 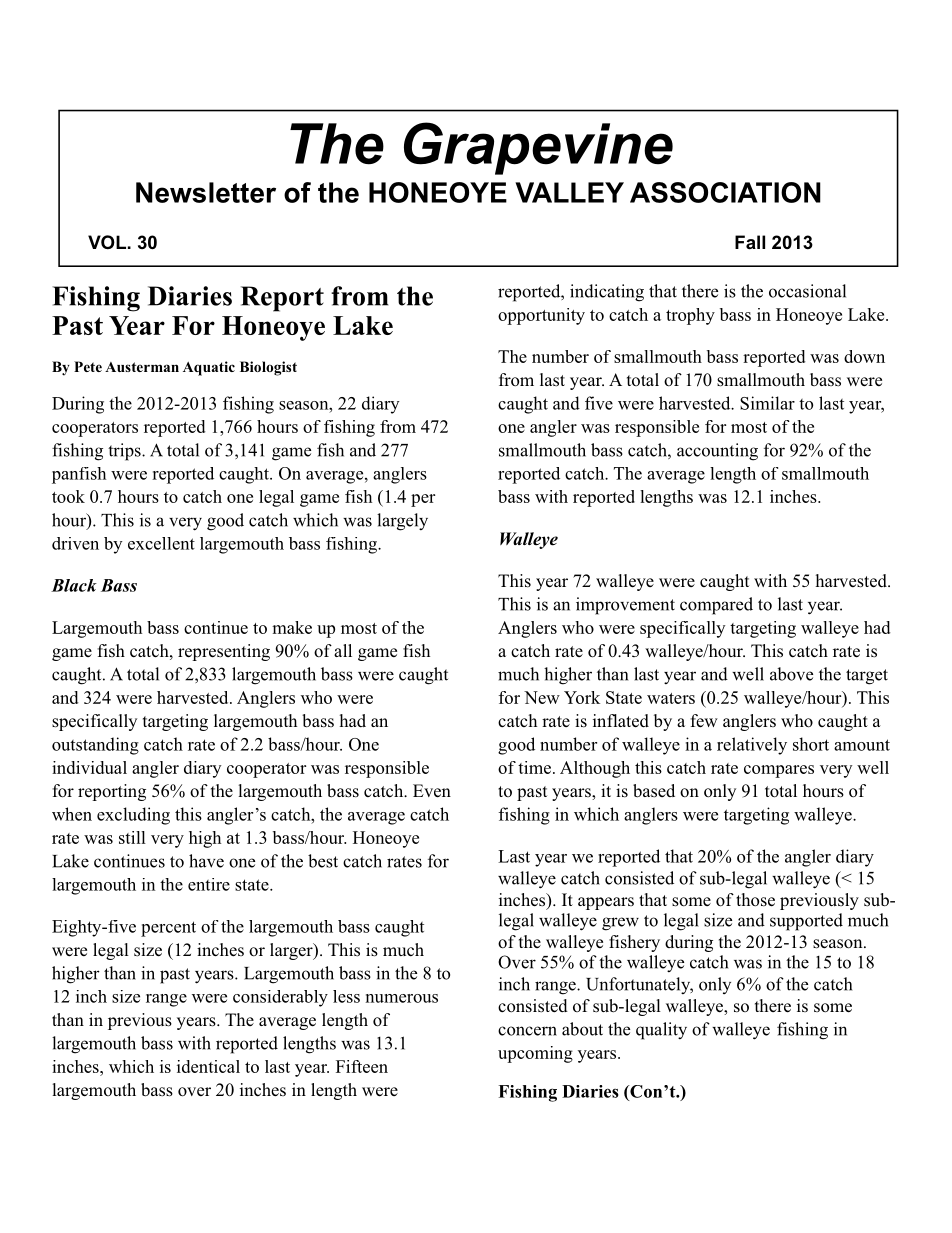 What do you see at coordinates (95, 746) in the image?
I see `outstanding` at bounding box center [95, 746].
